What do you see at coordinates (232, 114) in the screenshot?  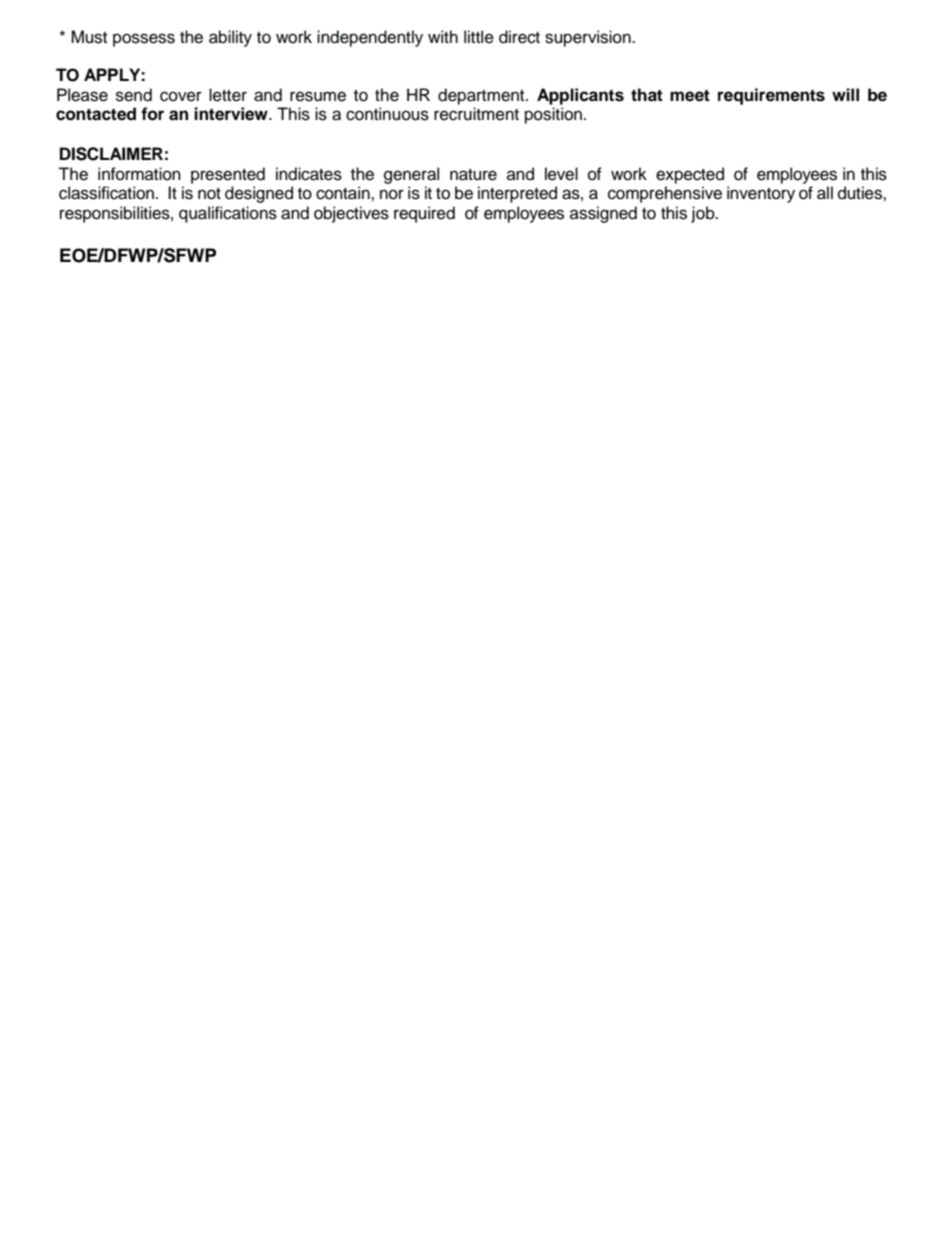 I see `interview` at bounding box center [232, 114].
